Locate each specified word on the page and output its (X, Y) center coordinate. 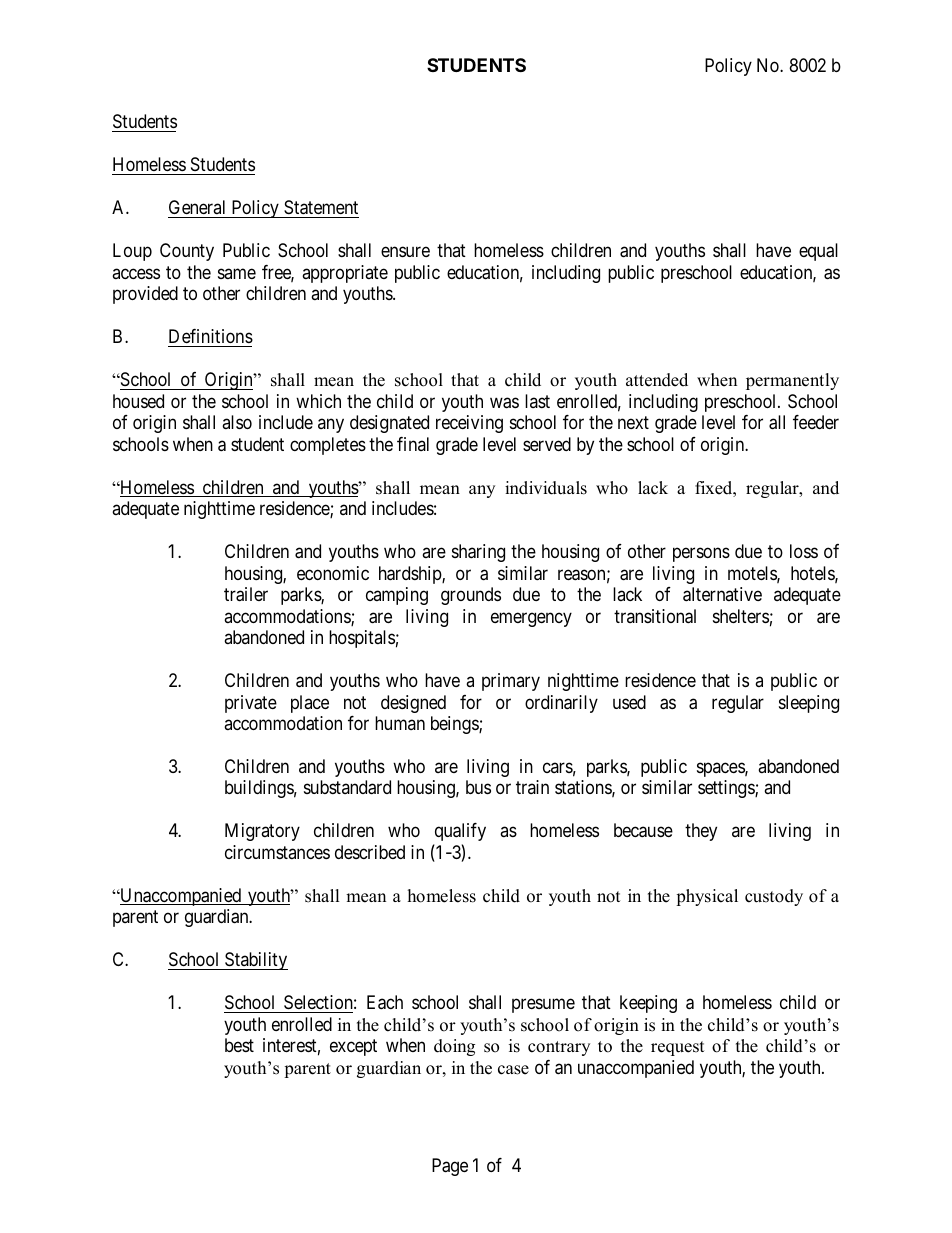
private (251, 704)
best (239, 1045)
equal (818, 252)
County (187, 252)
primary (511, 682)
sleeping (809, 704)
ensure (405, 252)
